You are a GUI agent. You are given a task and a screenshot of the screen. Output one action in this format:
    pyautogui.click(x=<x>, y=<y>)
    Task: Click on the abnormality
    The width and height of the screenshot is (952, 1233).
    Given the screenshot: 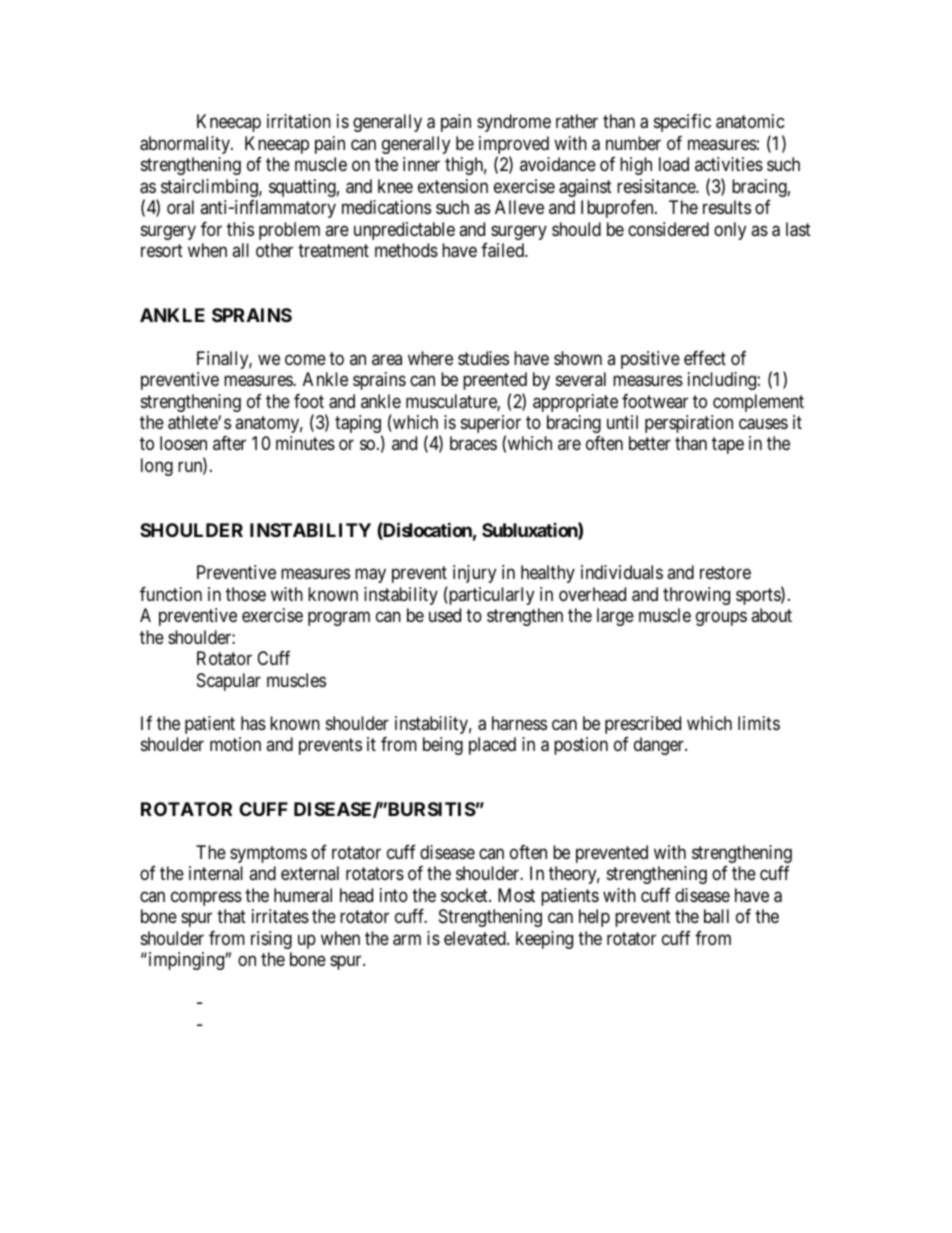 What is the action you would take?
    pyautogui.click(x=186, y=145)
